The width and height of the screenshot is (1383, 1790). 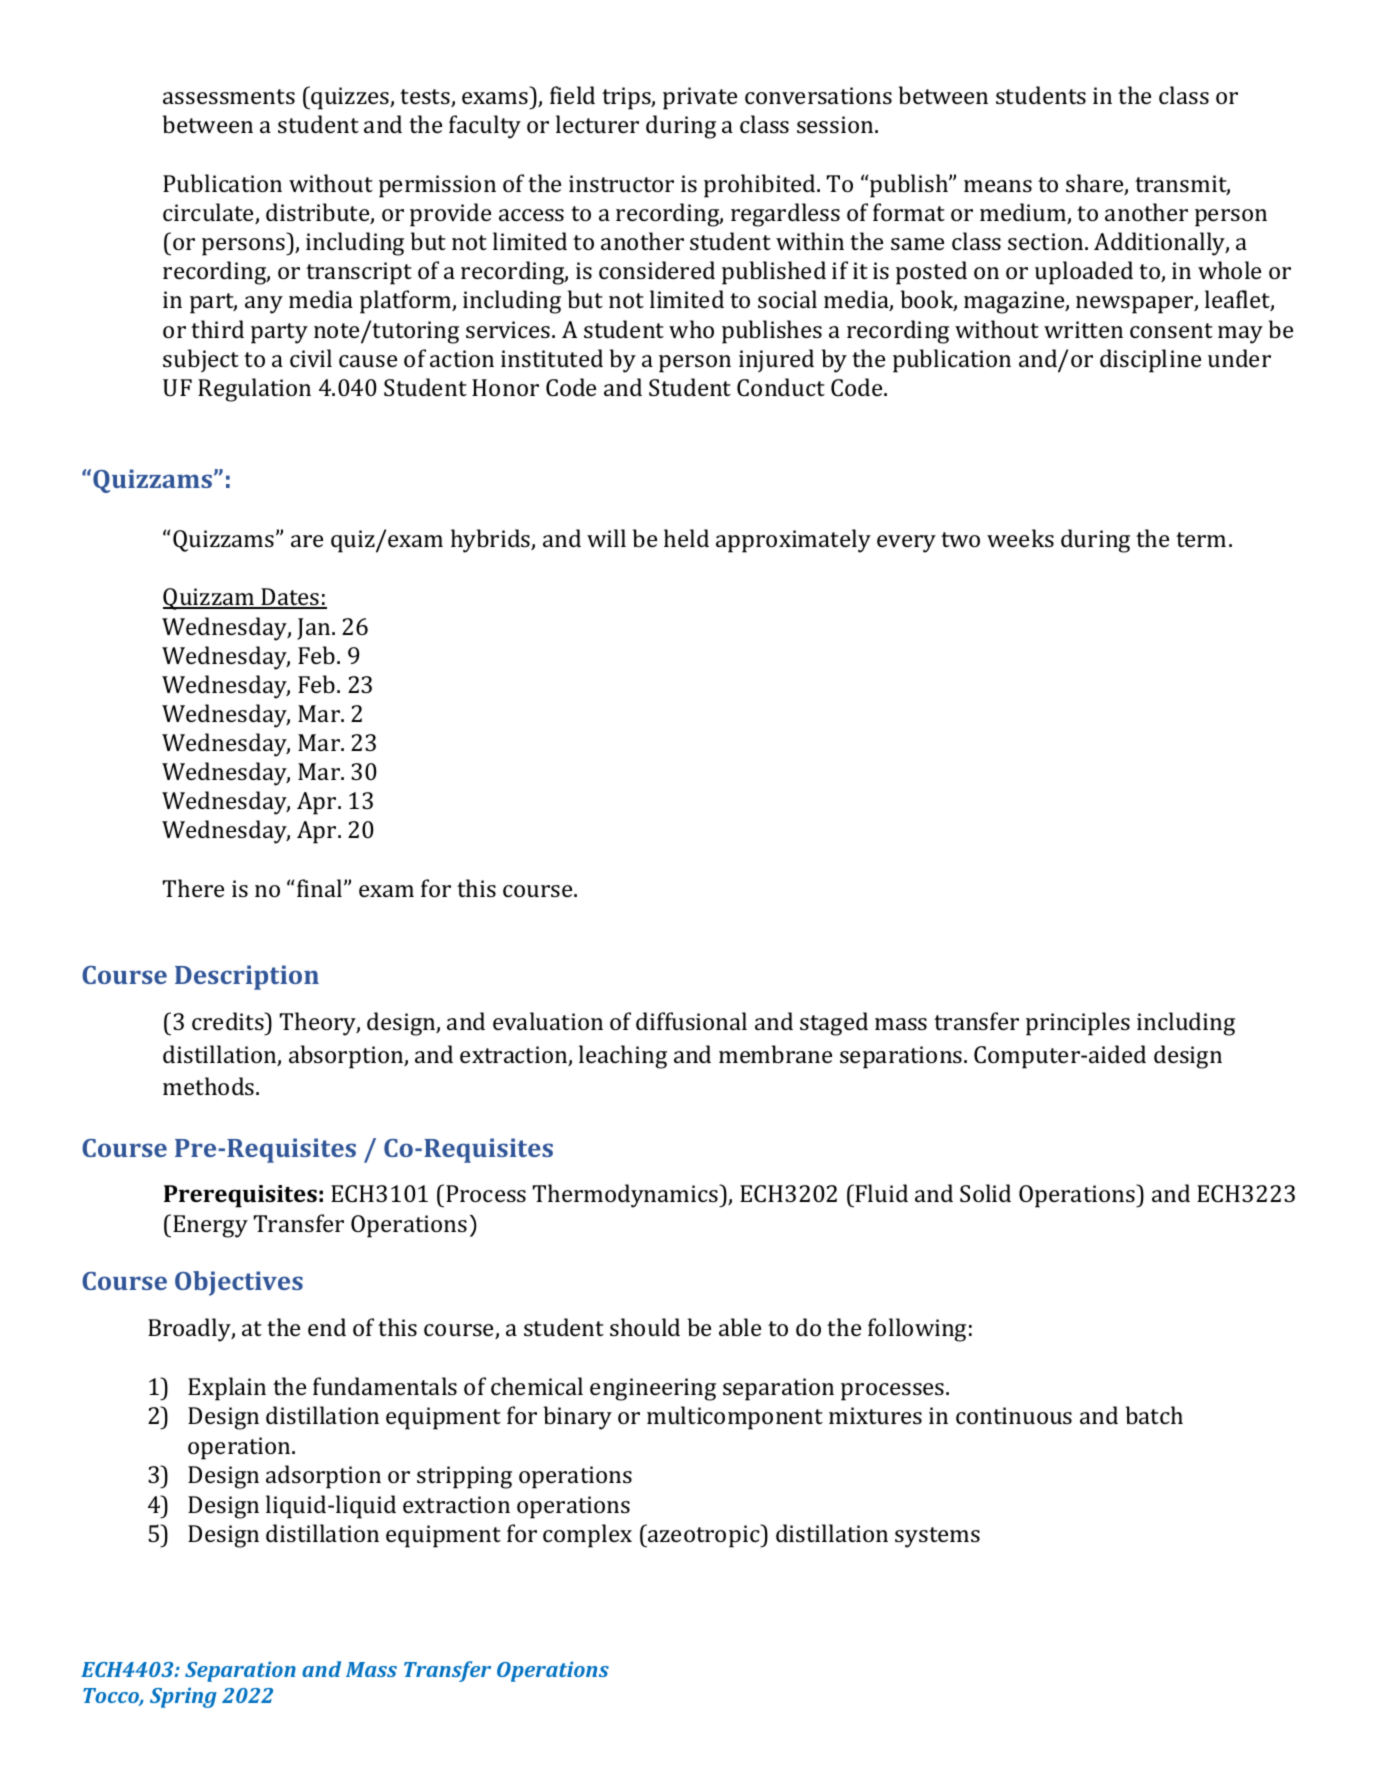 I want to click on held, so click(x=686, y=538).
